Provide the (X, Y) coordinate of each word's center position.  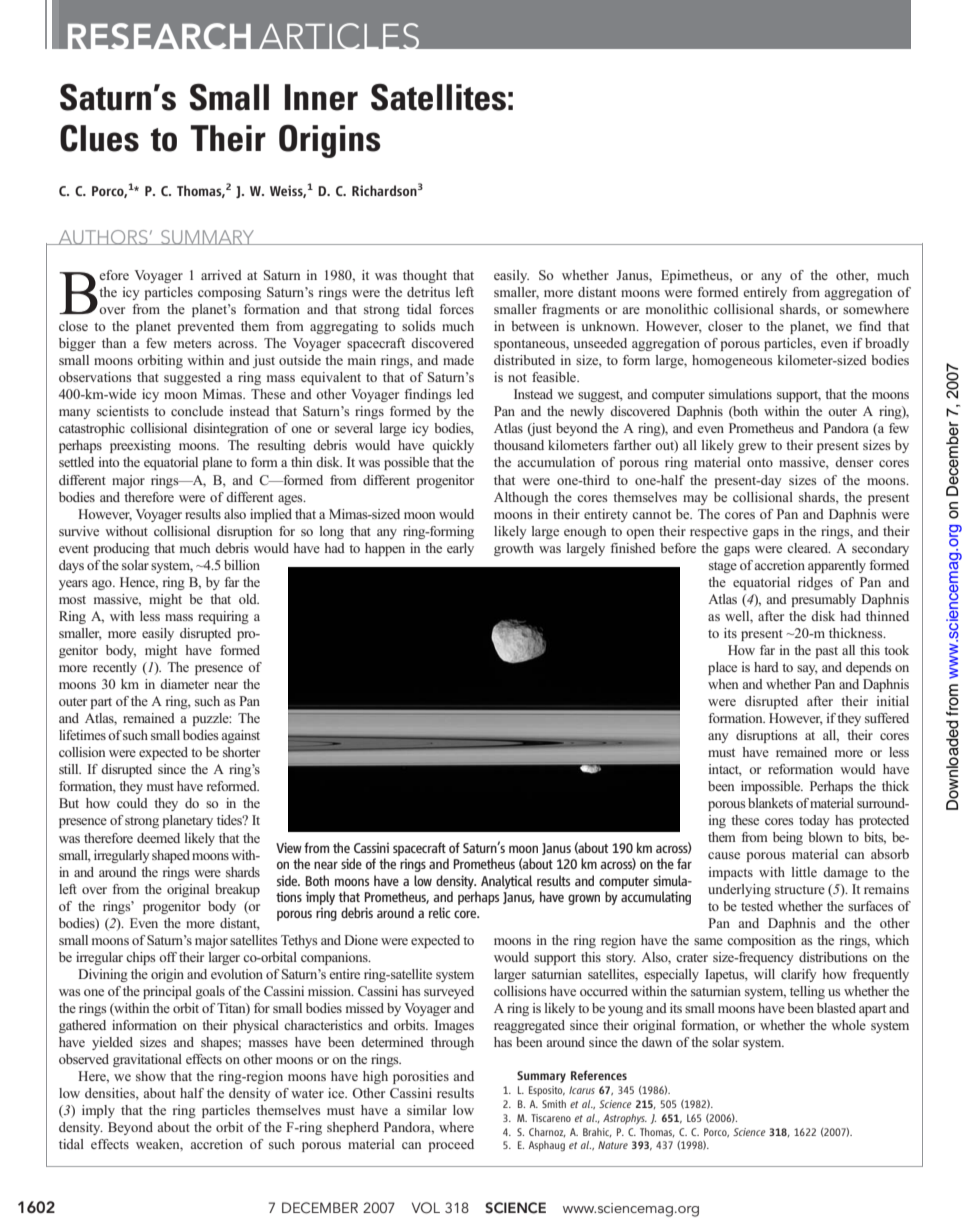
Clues (99, 138)
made (458, 360)
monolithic (677, 309)
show (151, 1076)
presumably (823, 600)
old (249, 599)
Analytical (507, 882)
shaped (171, 856)
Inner (321, 97)
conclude (197, 411)
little (804, 872)
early (460, 549)
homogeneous (732, 361)
